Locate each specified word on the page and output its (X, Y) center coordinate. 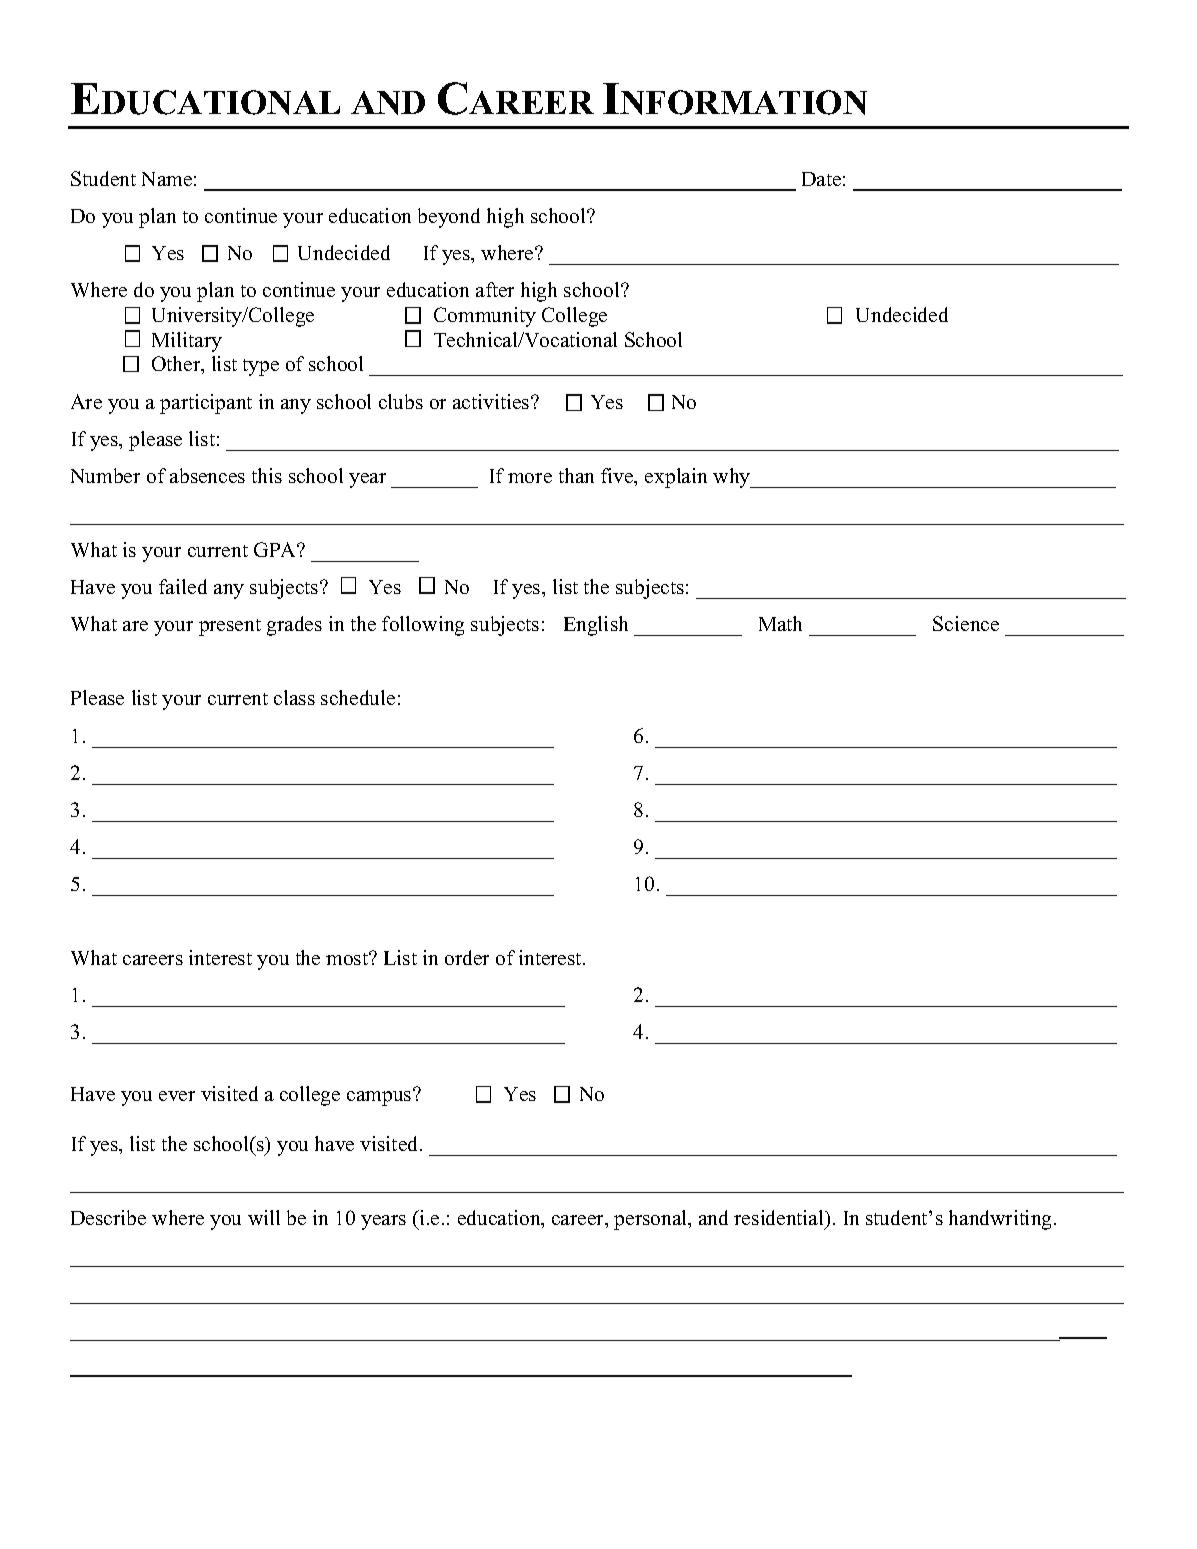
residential (780, 1217)
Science (966, 623)
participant (206, 404)
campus (380, 1097)
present (230, 627)
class (294, 697)
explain (676, 478)
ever (177, 1096)
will (264, 1217)
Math (780, 623)
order (467, 957)
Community (485, 317)
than (576, 475)
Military (187, 342)
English (596, 626)
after (495, 289)
